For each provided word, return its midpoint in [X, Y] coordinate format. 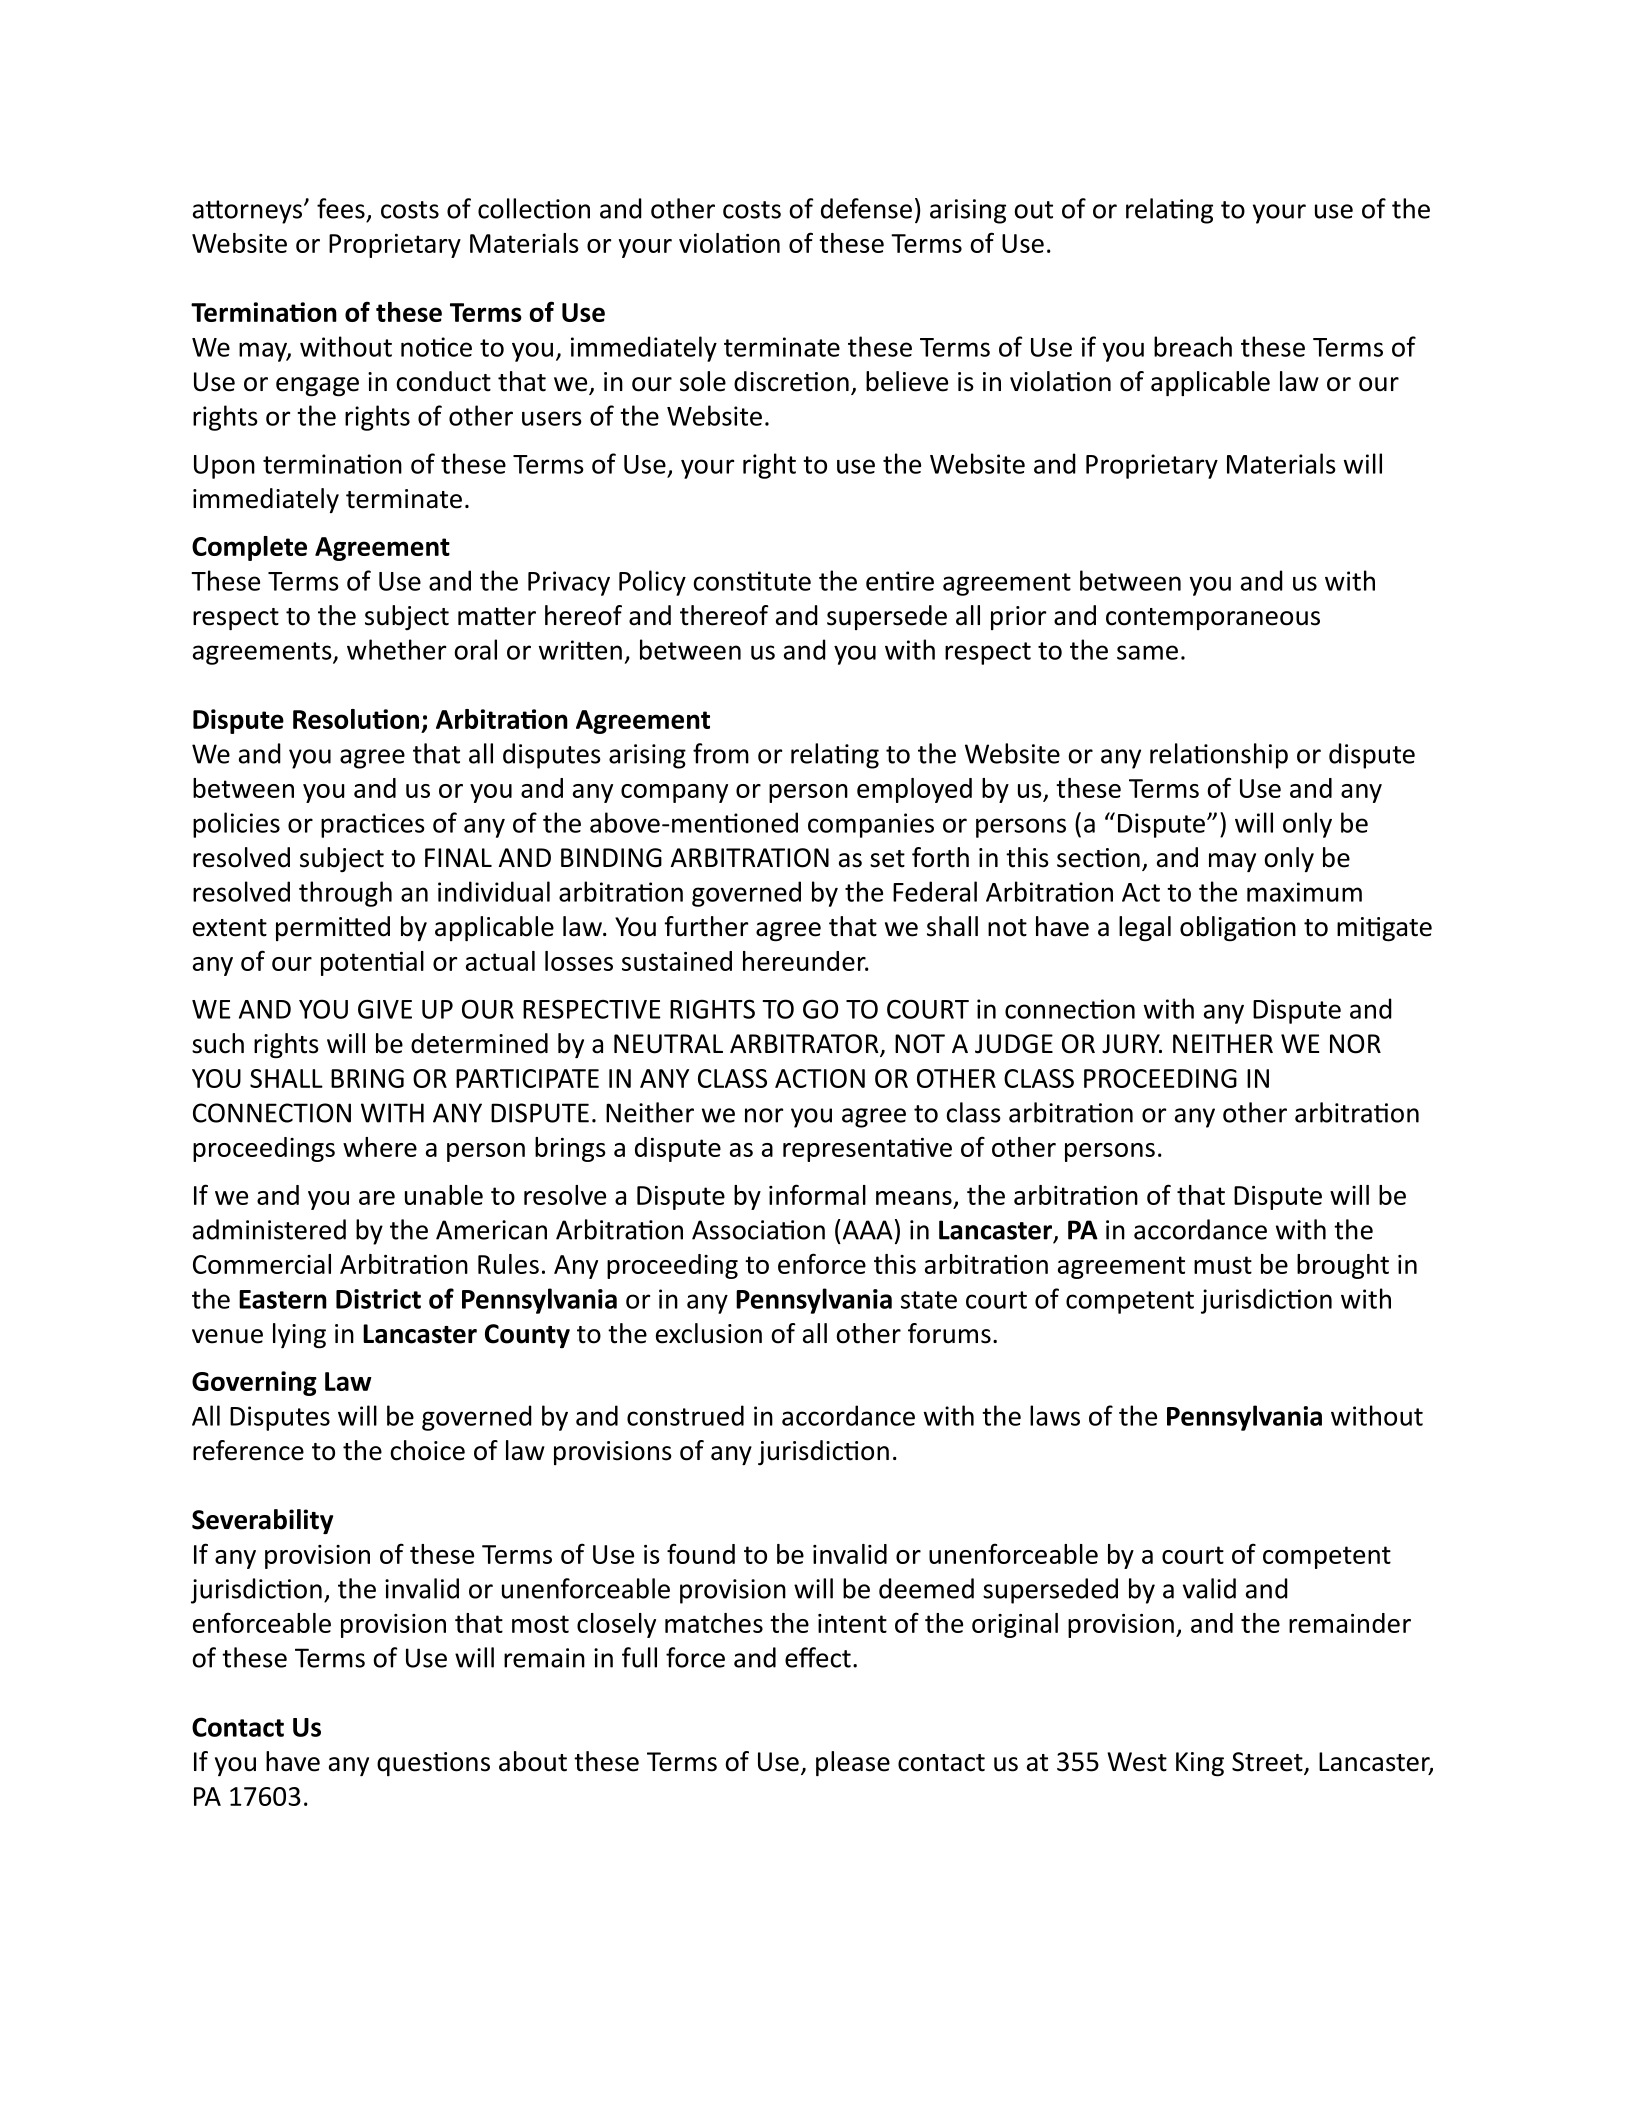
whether [396, 649]
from [721, 753]
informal [817, 1194]
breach [1193, 346]
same [1147, 652]
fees [341, 208]
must [1223, 1265]
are [377, 1198]
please [853, 1763]
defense [866, 208]
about [533, 1761]
